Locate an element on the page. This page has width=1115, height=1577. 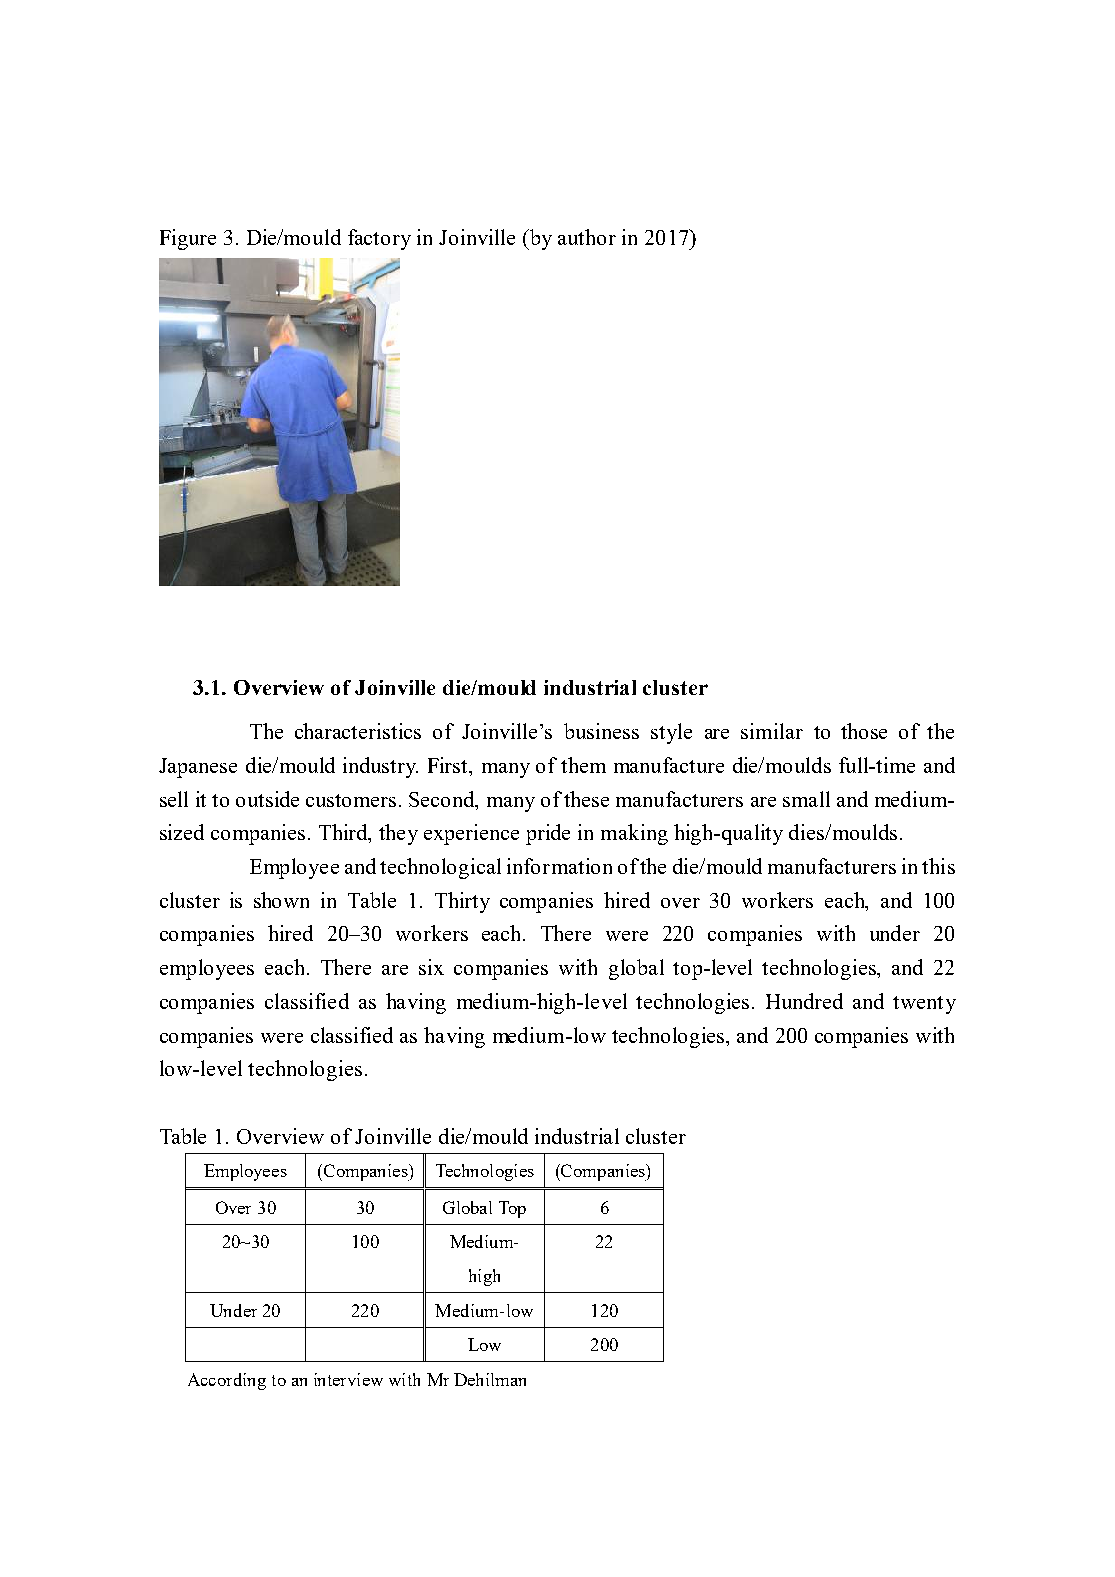
twenty is located at coordinates (924, 1005).
